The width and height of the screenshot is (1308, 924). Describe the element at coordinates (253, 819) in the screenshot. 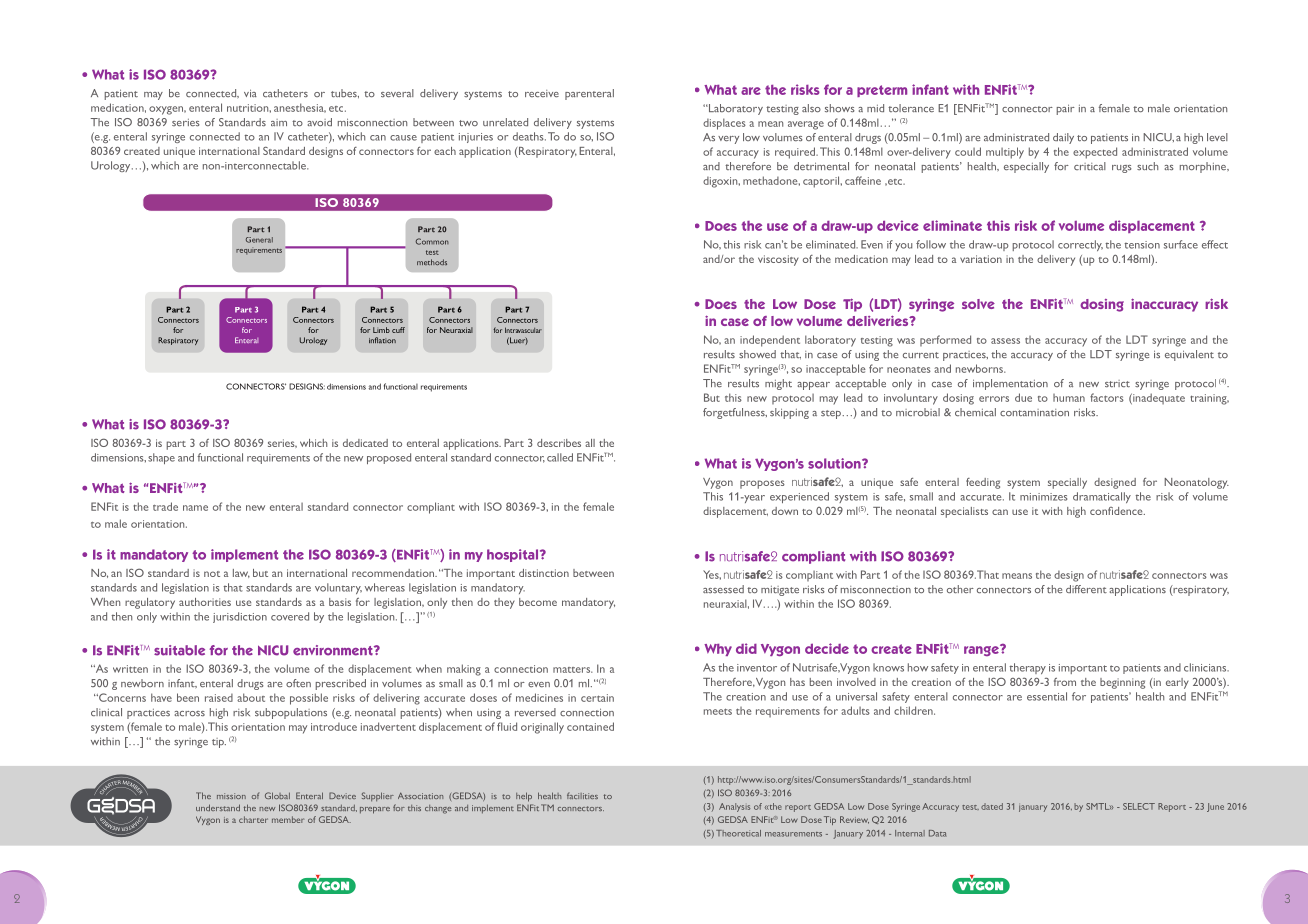

I see `charter` at that location.
